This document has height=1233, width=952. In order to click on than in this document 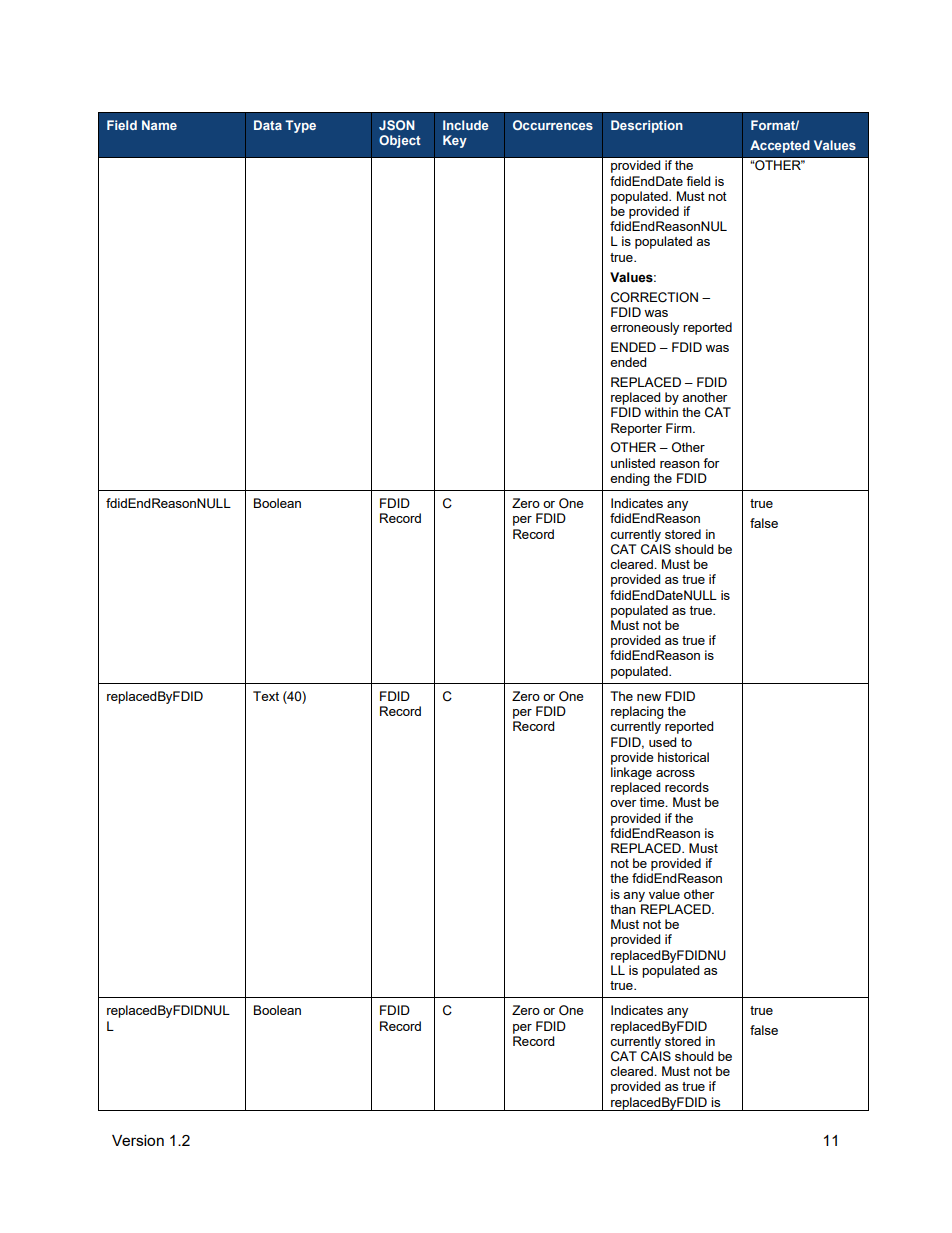, I will do `click(623, 909)`.
